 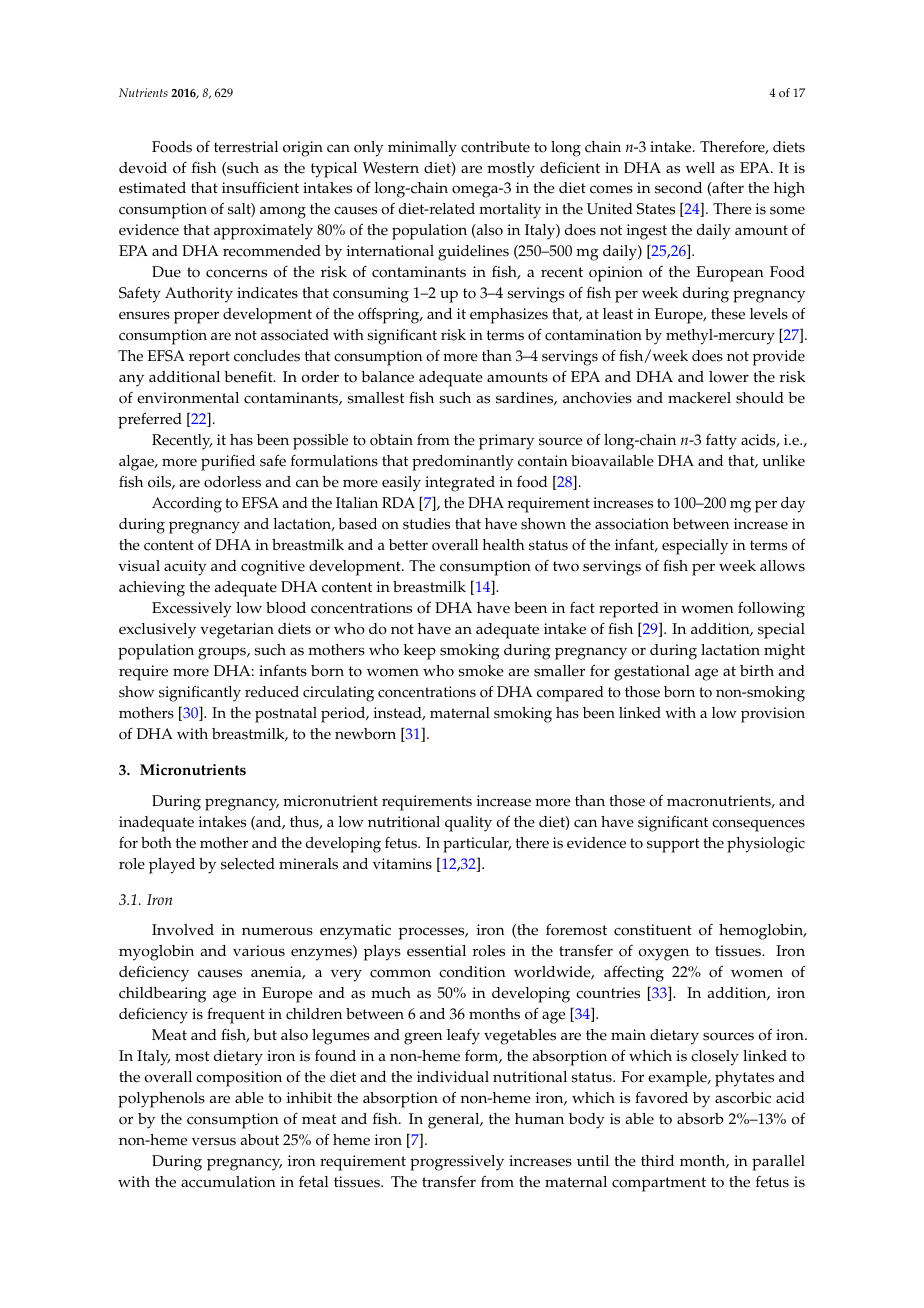 What do you see at coordinates (468, 824) in the screenshot?
I see `quality` at bounding box center [468, 824].
